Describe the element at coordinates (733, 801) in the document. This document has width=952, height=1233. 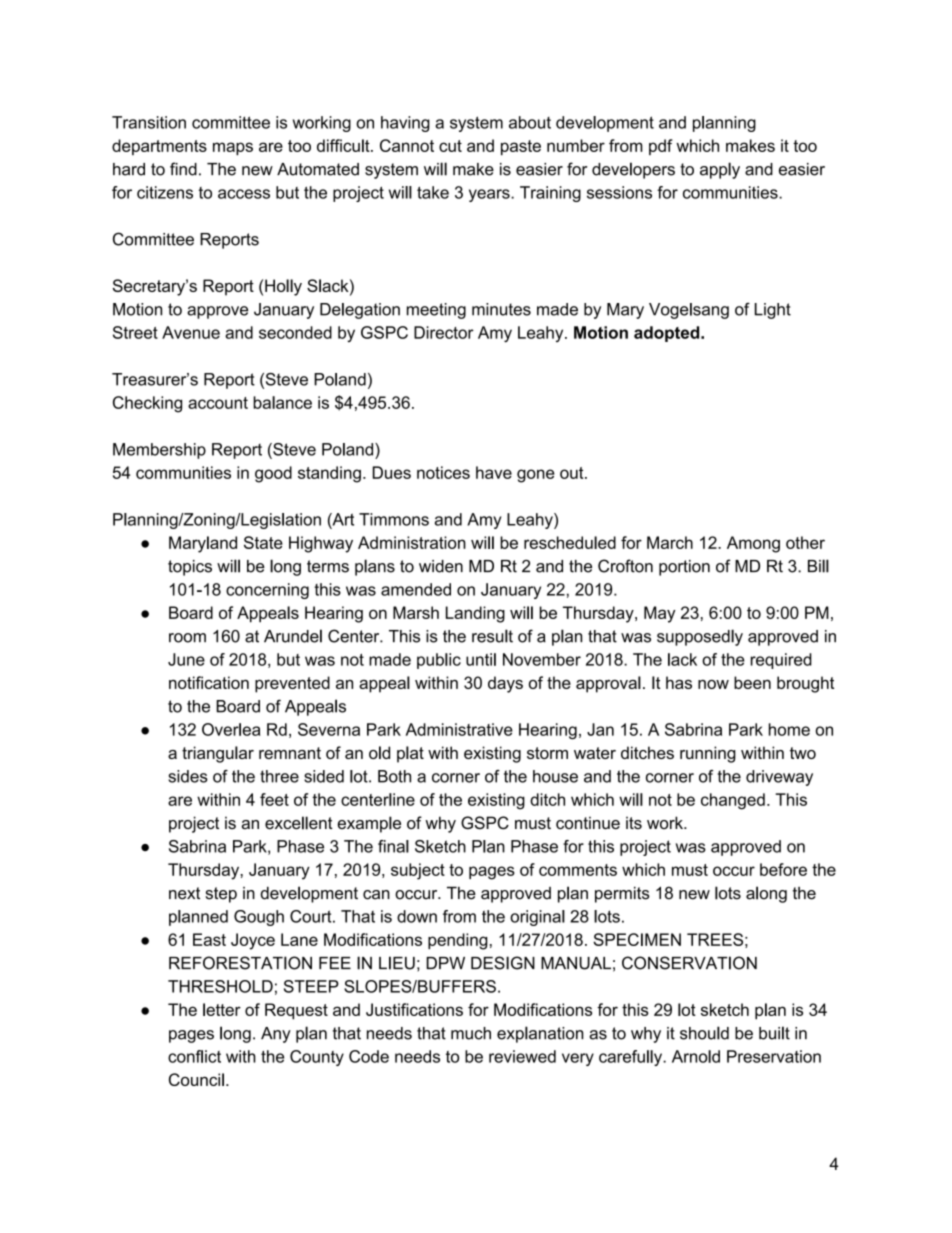
I see `changed` at that location.
